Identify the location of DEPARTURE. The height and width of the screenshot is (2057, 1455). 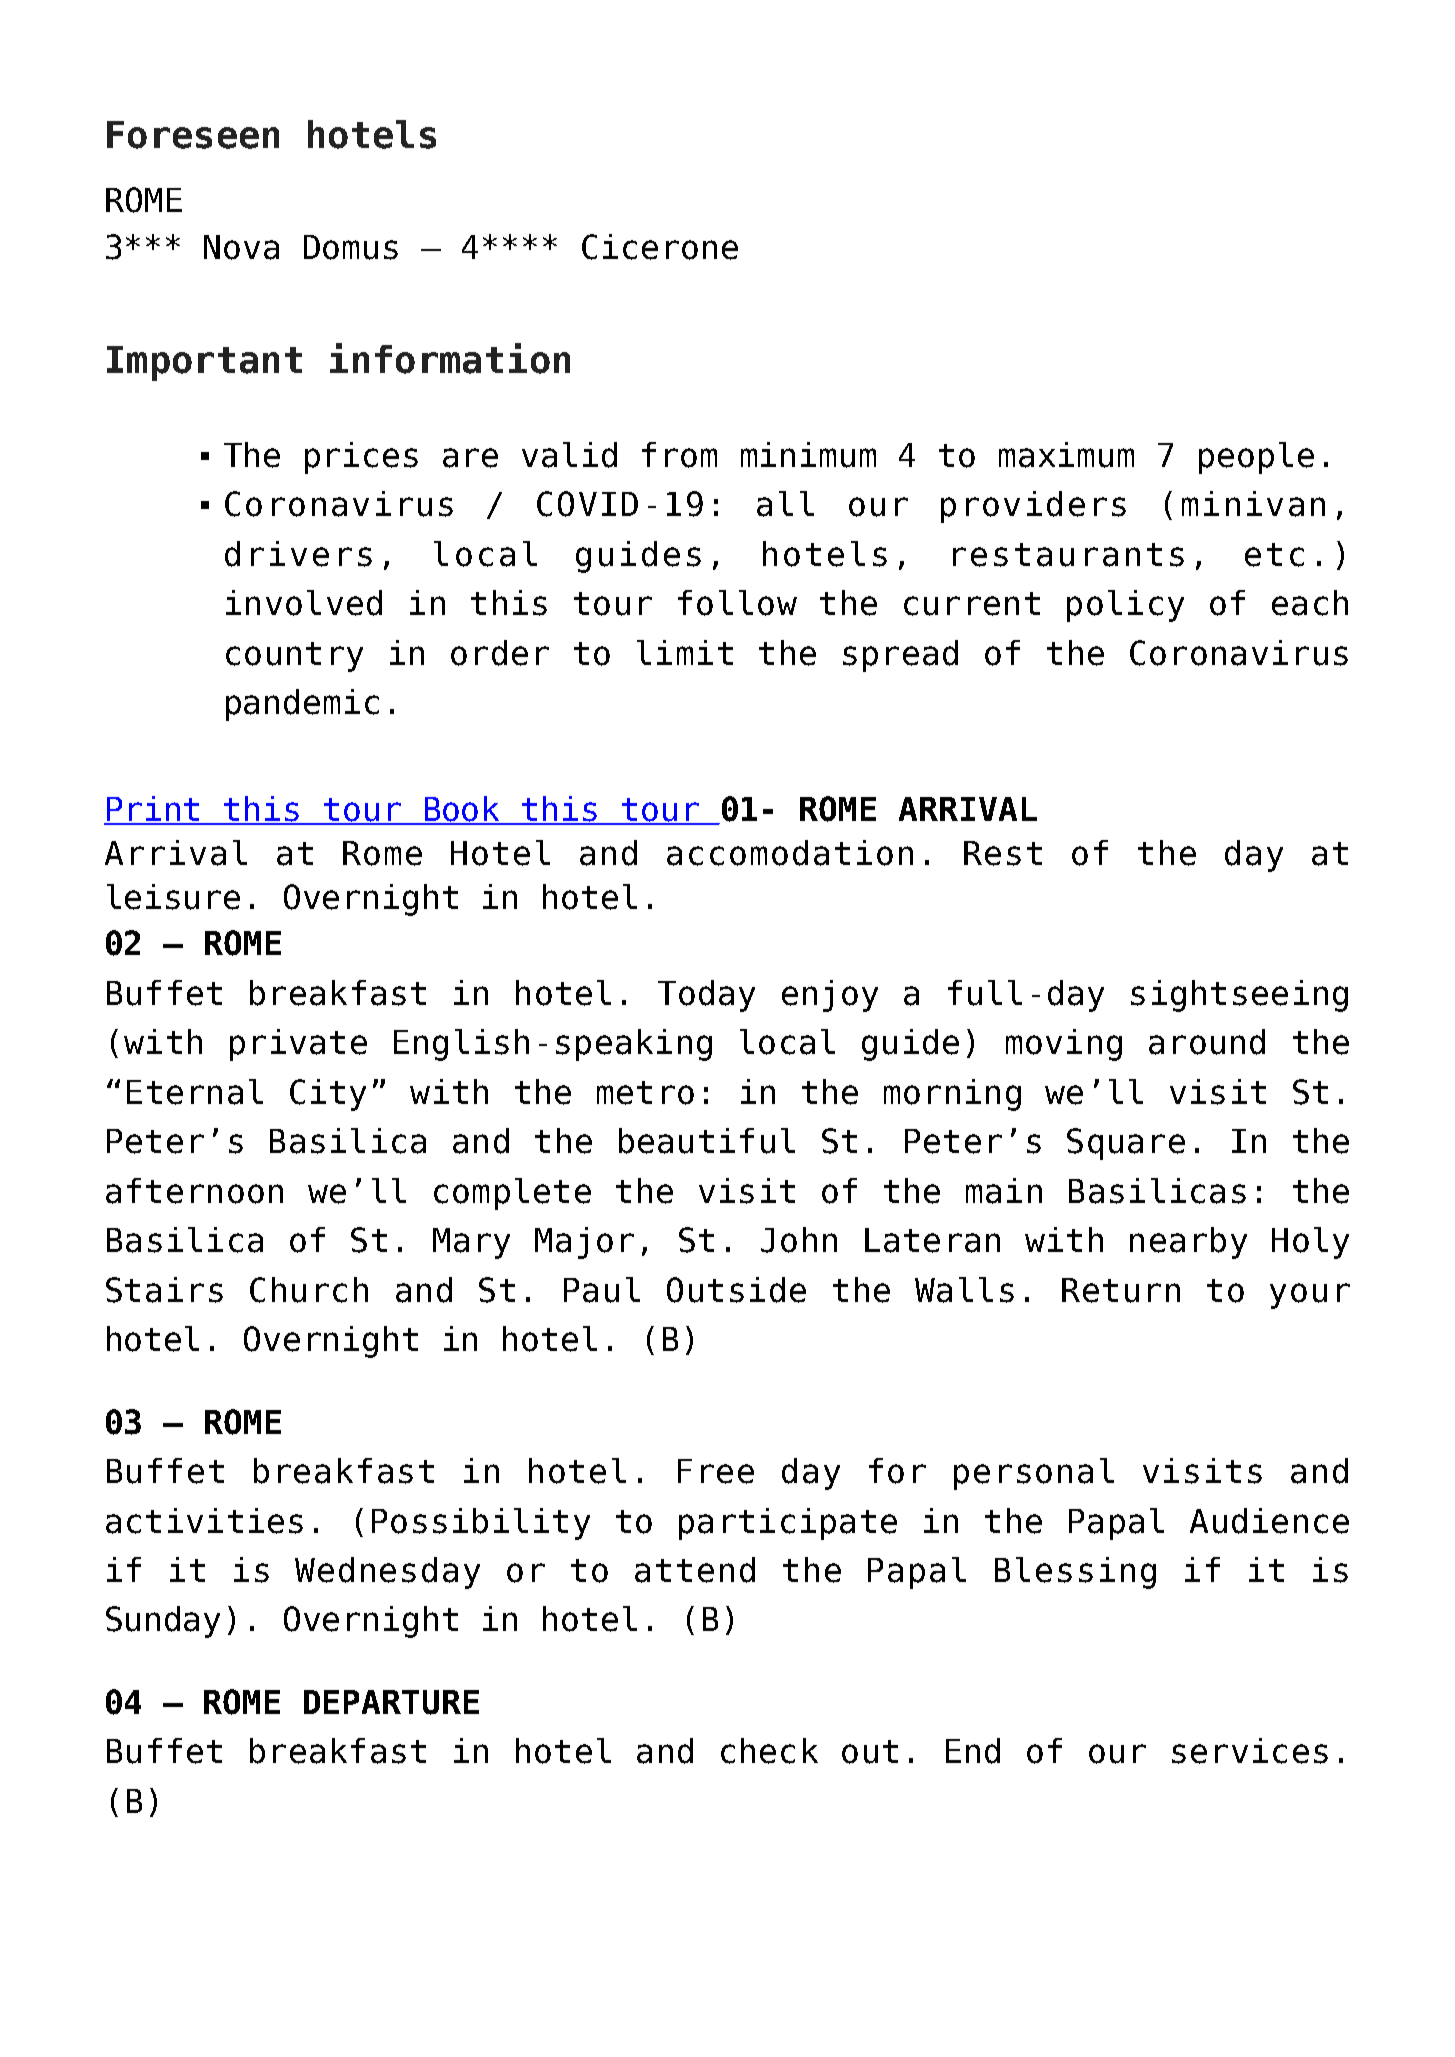
(391, 1702).
